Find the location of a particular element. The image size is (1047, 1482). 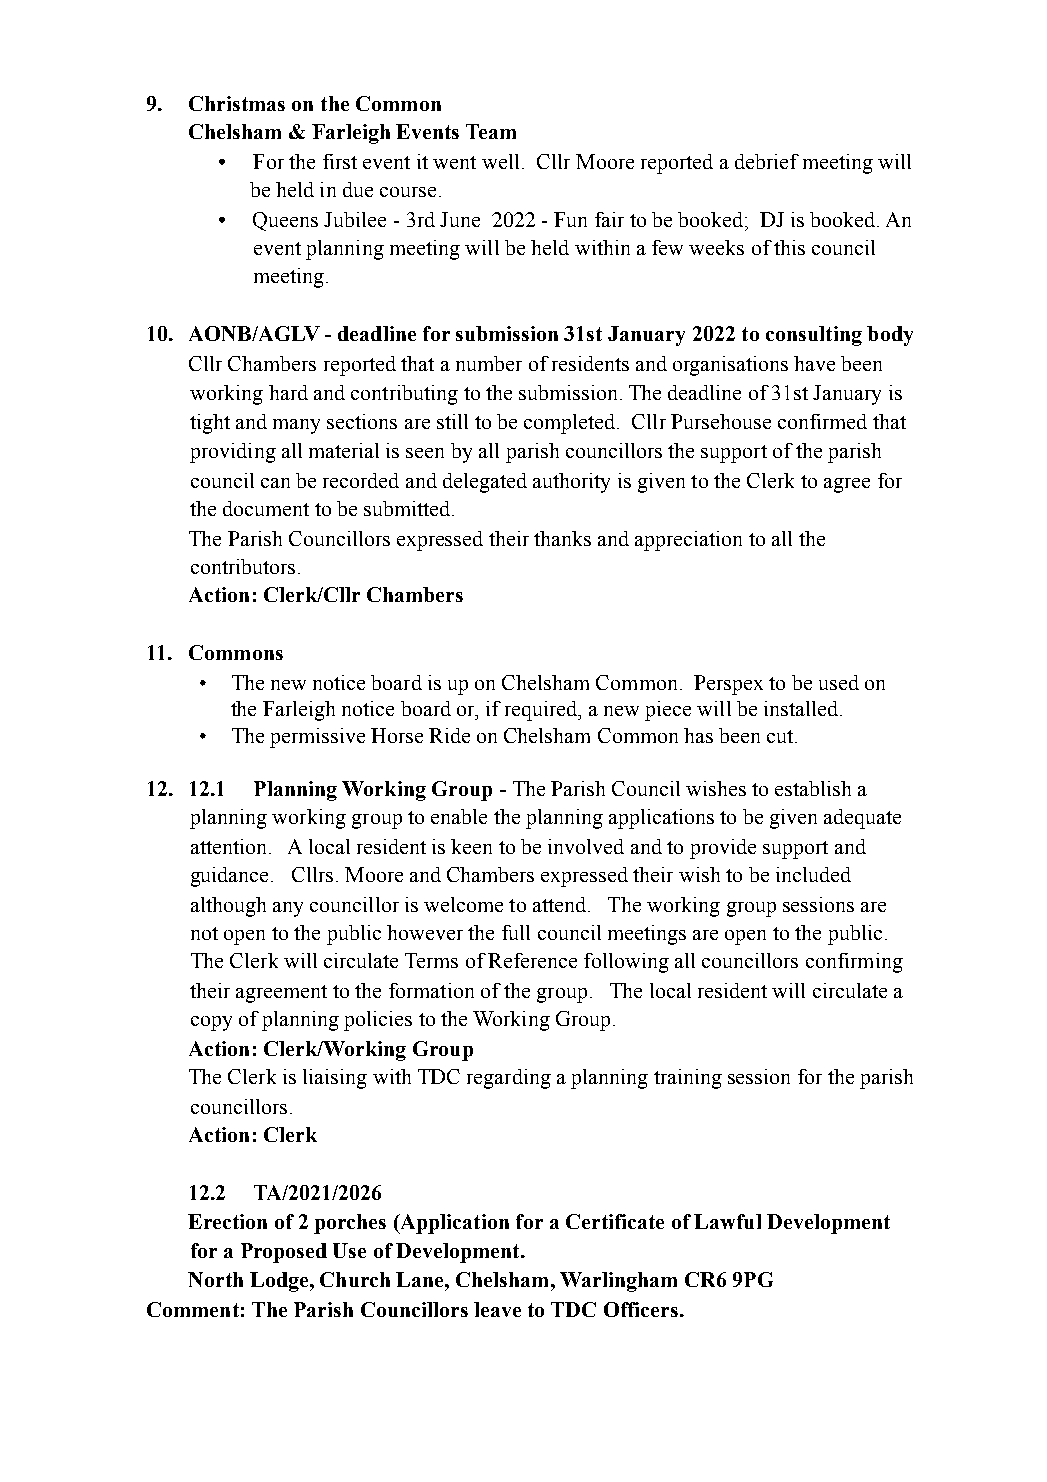

Reference is located at coordinates (532, 960).
